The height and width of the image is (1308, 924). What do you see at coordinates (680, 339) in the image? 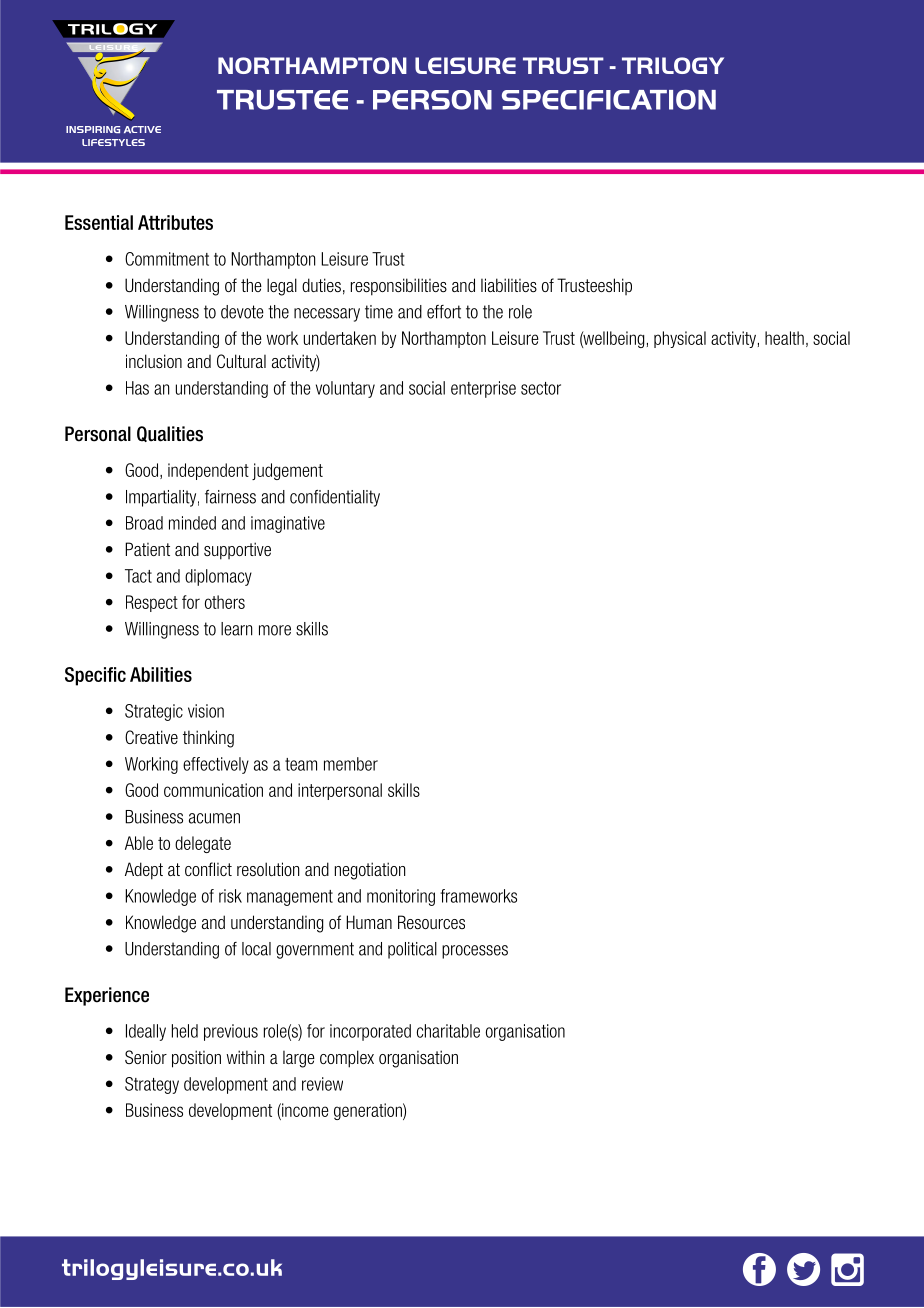
I see `physical` at bounding box center [680, 339].
